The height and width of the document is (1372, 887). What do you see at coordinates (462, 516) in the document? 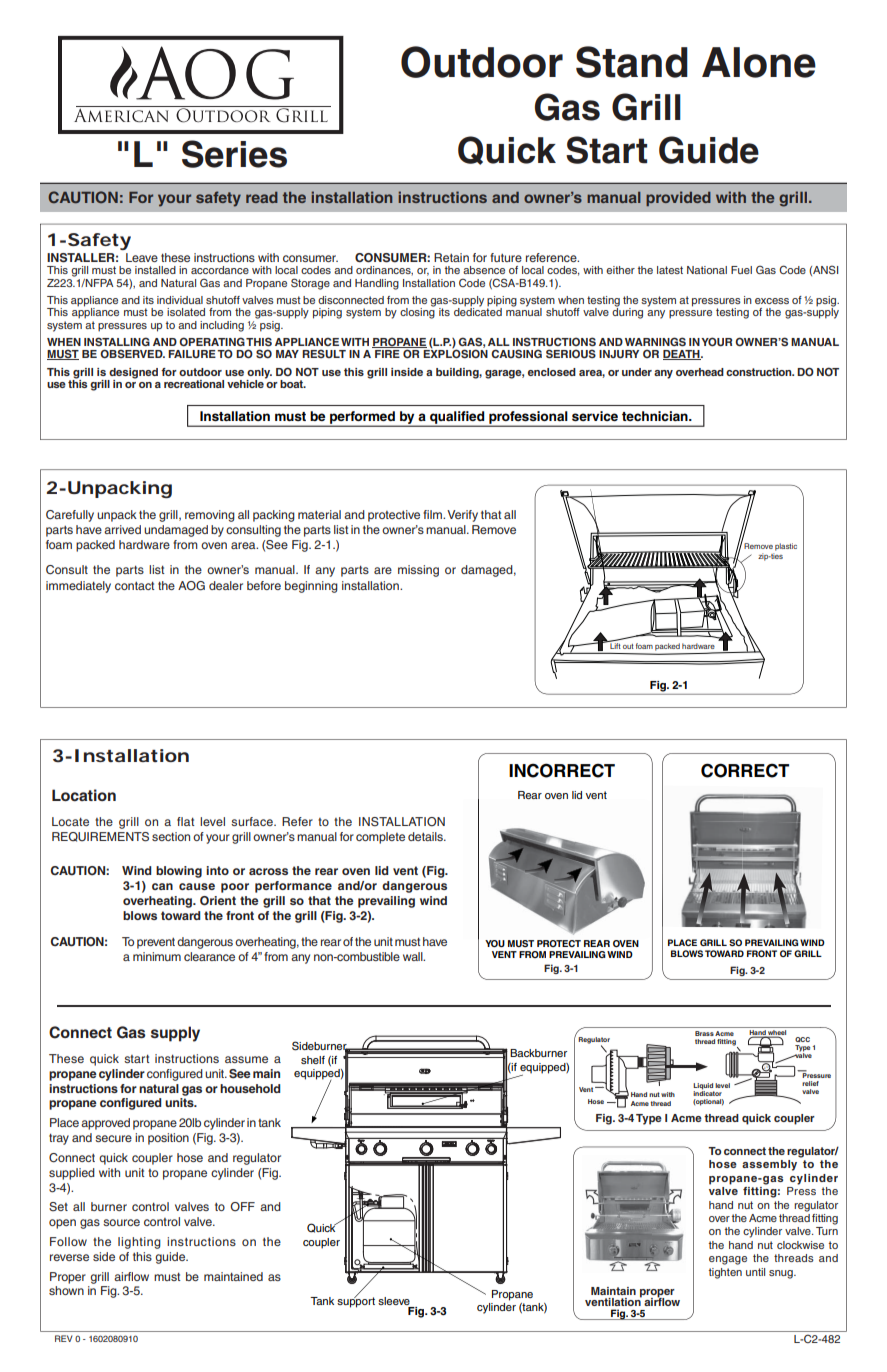
I see `Verify` at bounding box center [462, 516].
